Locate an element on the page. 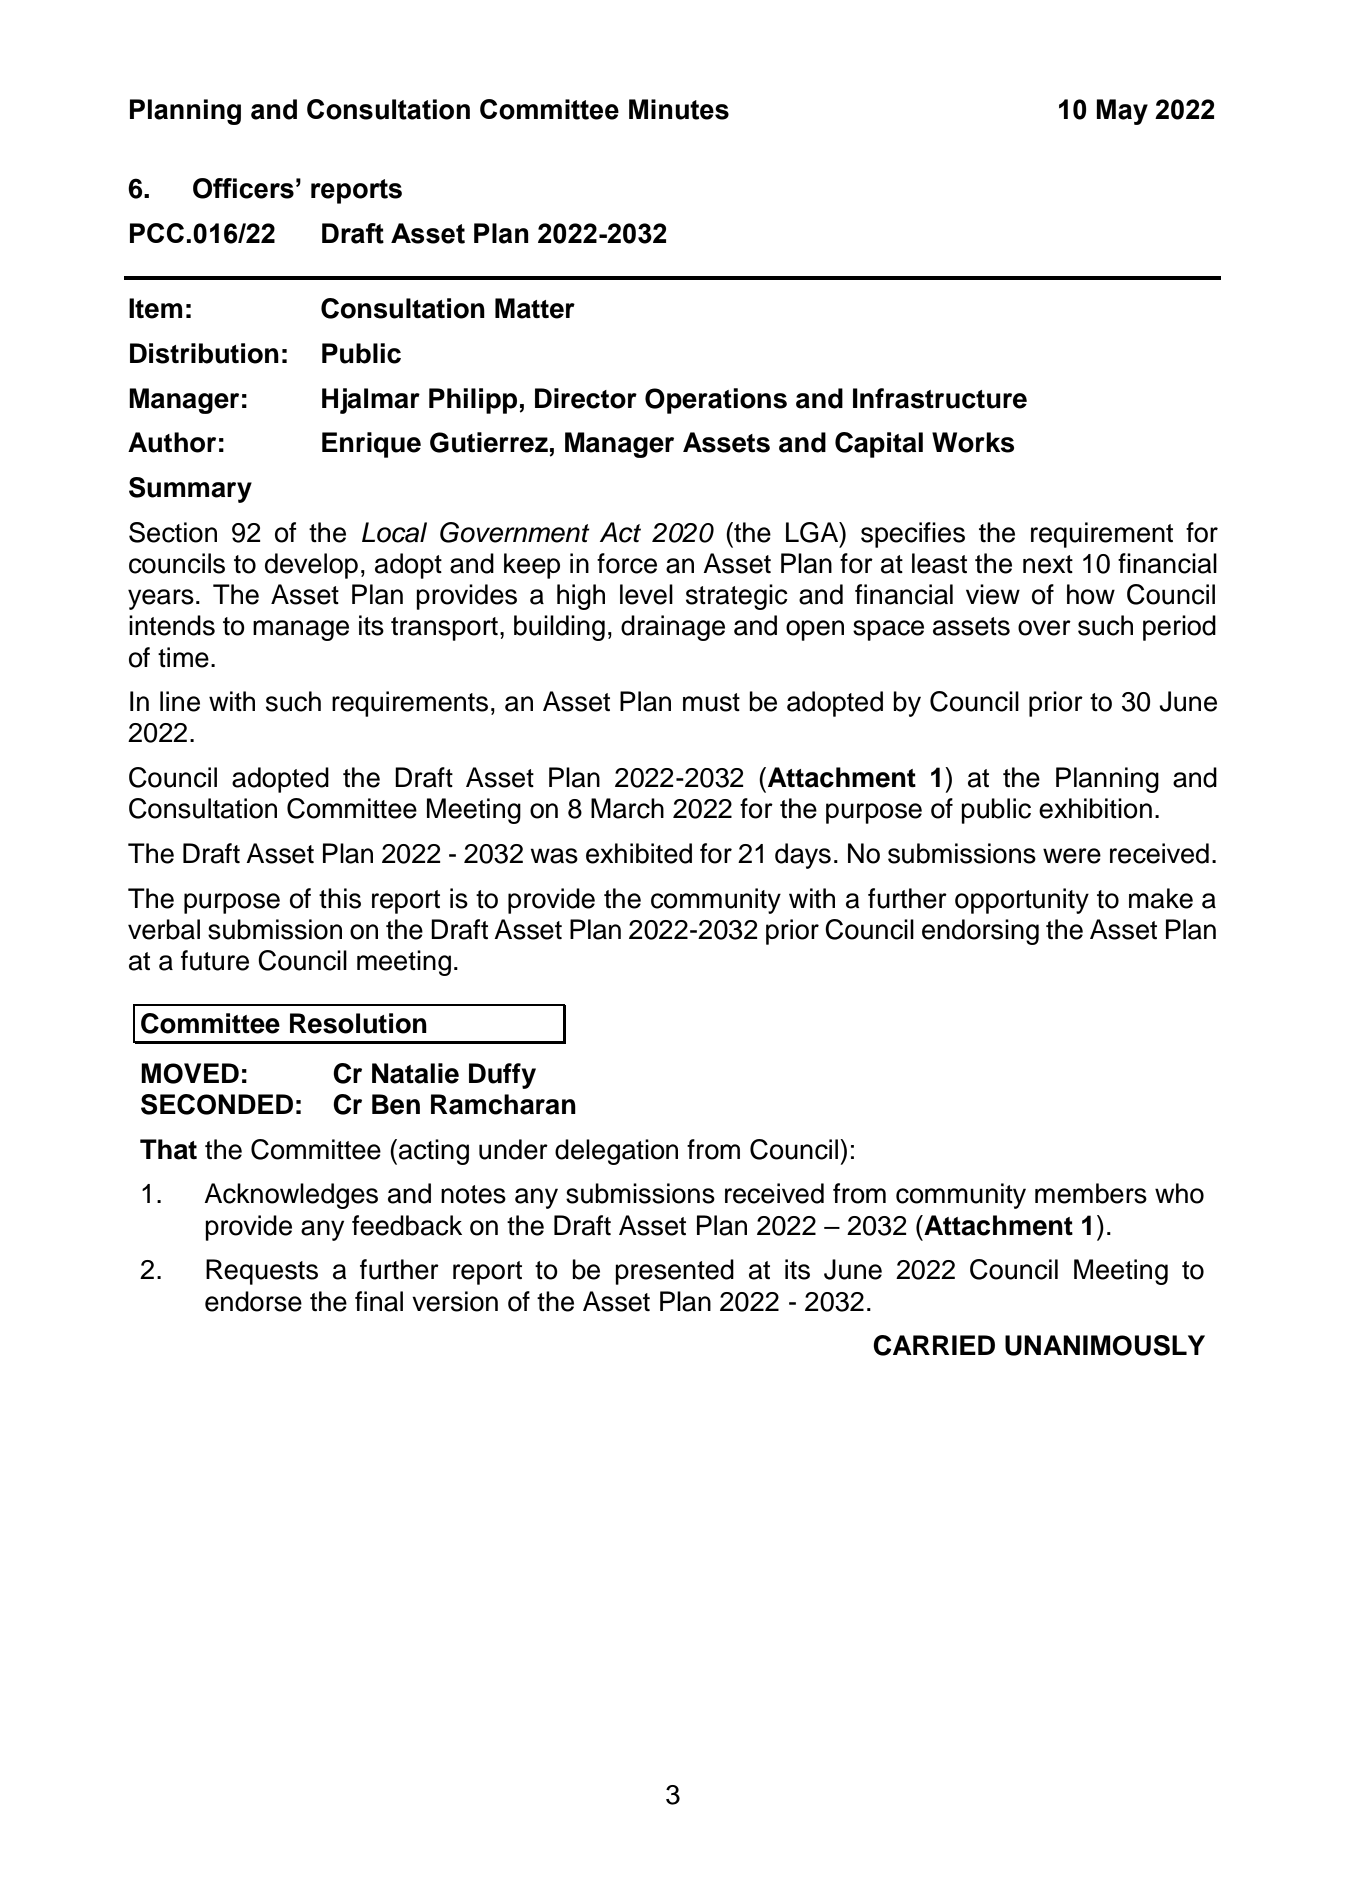  Operations is located at coordinates (716, 401).
